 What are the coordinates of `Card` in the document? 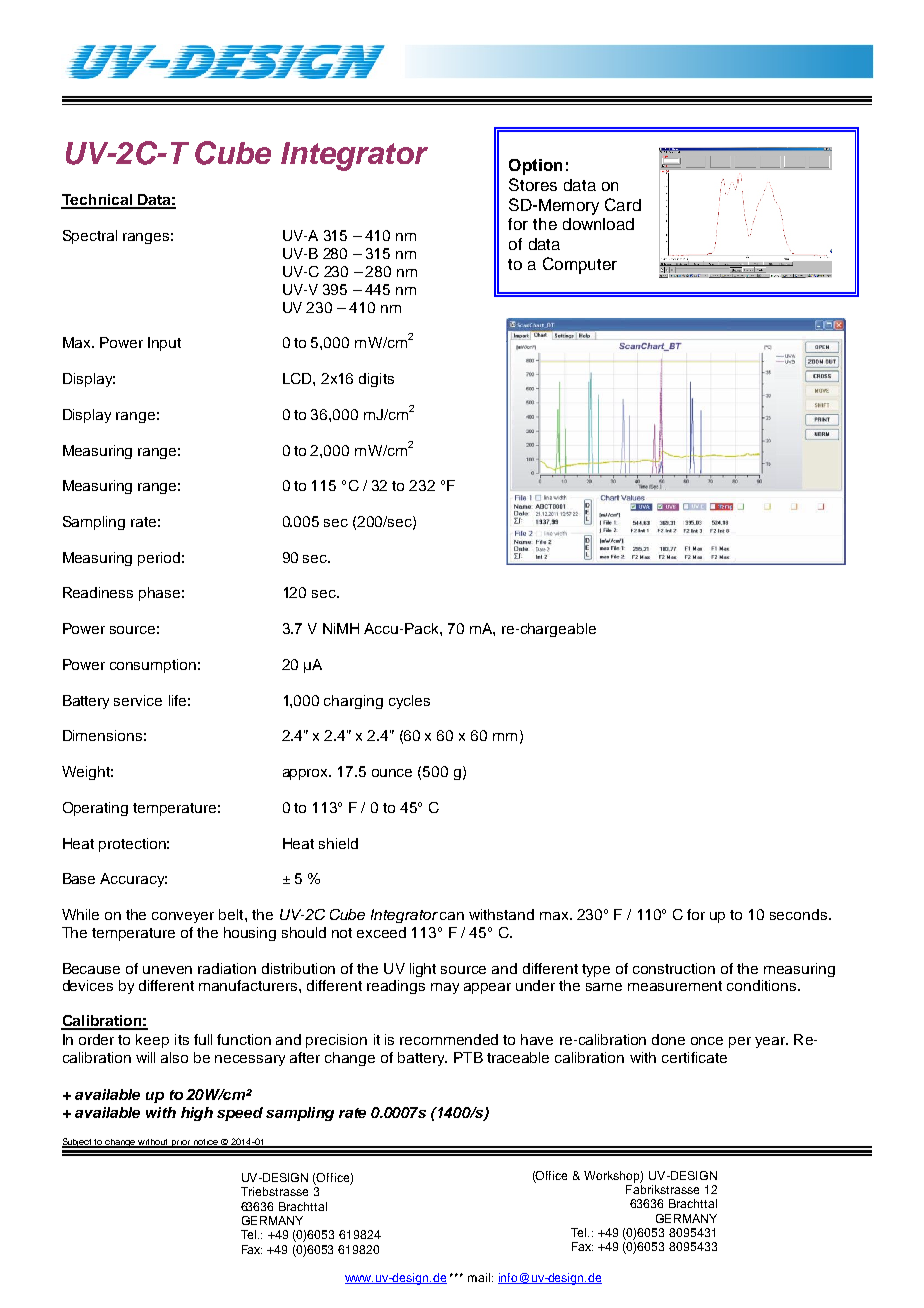 It's located at (623, 204).
